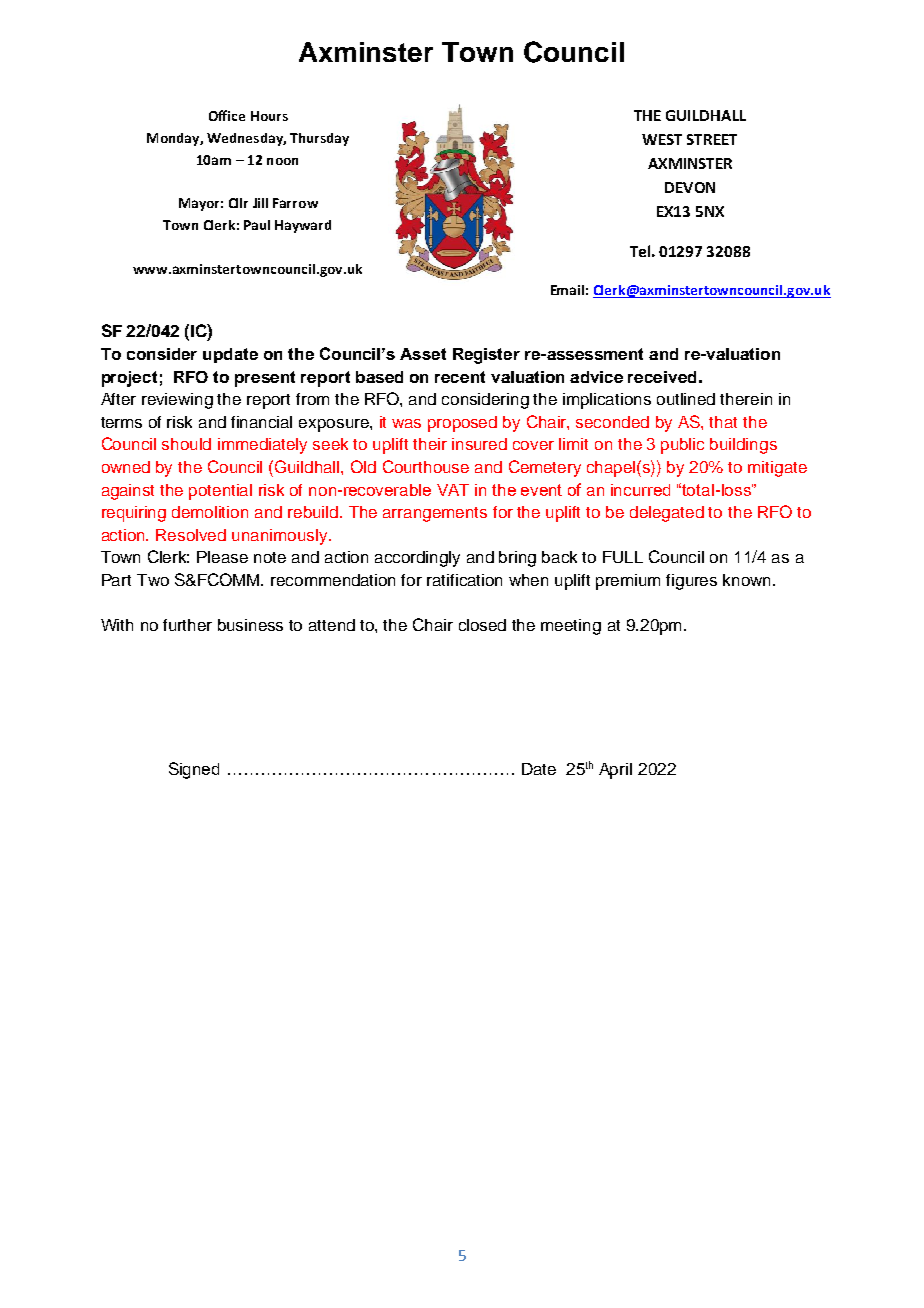  What do you see at coordinates (430, 444) in the image?
I see `their` at bounding box center [430, 444].
